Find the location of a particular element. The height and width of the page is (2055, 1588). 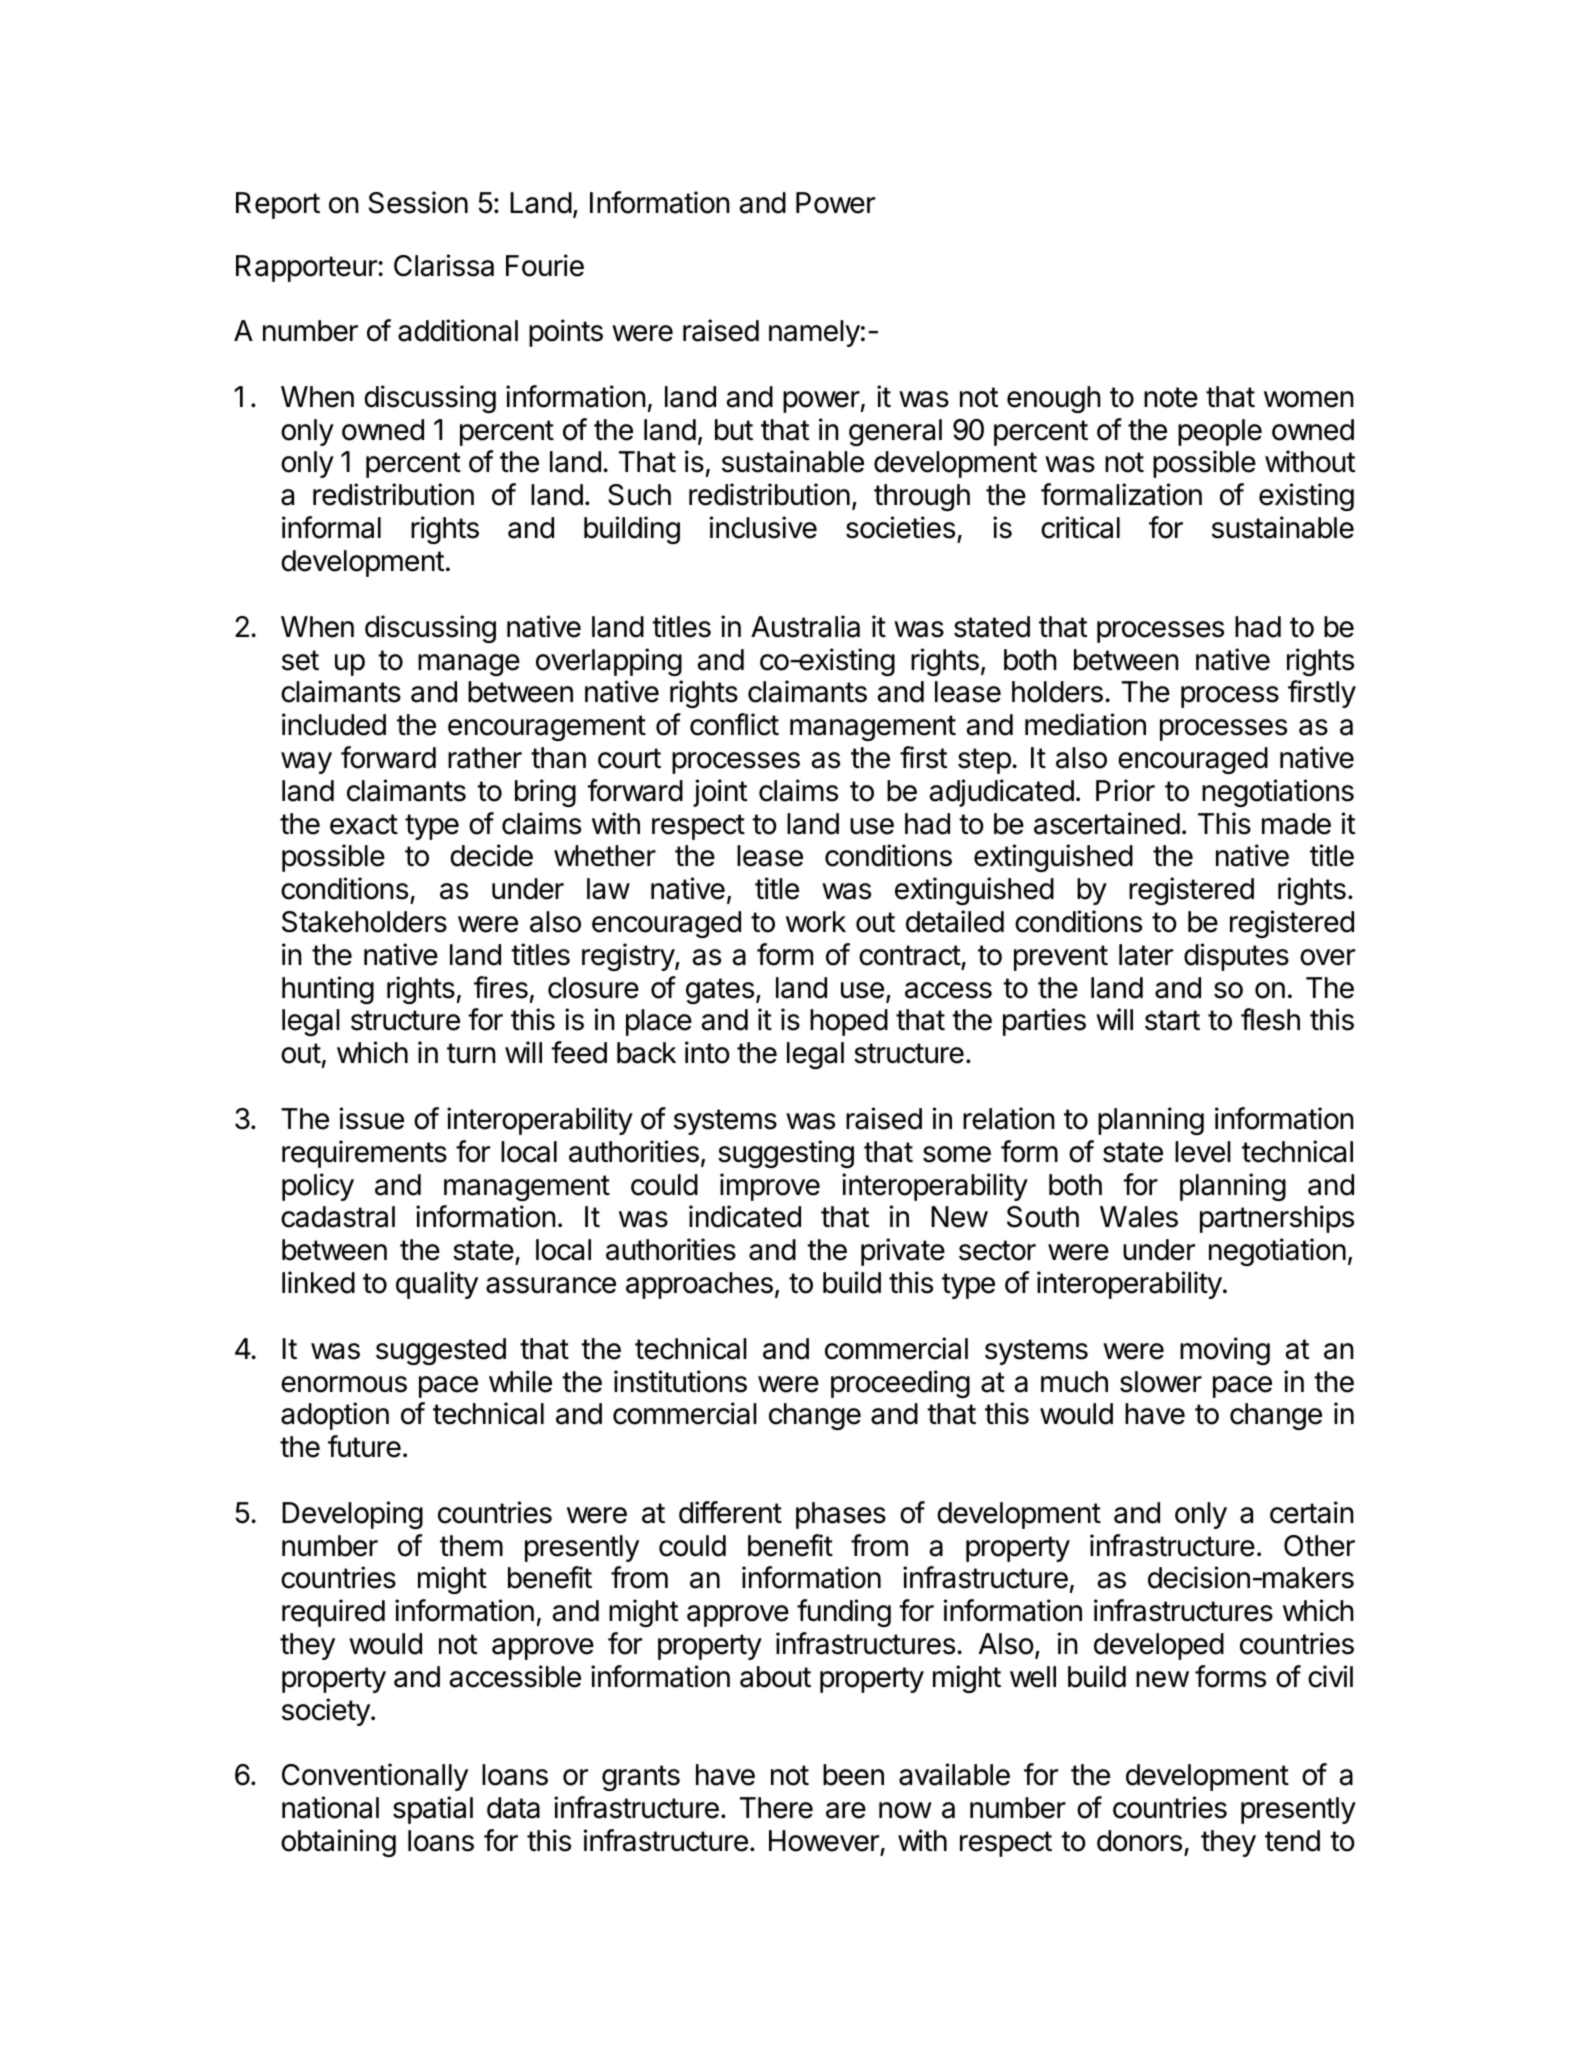

spatial is located at coordinates (433, 1810).
